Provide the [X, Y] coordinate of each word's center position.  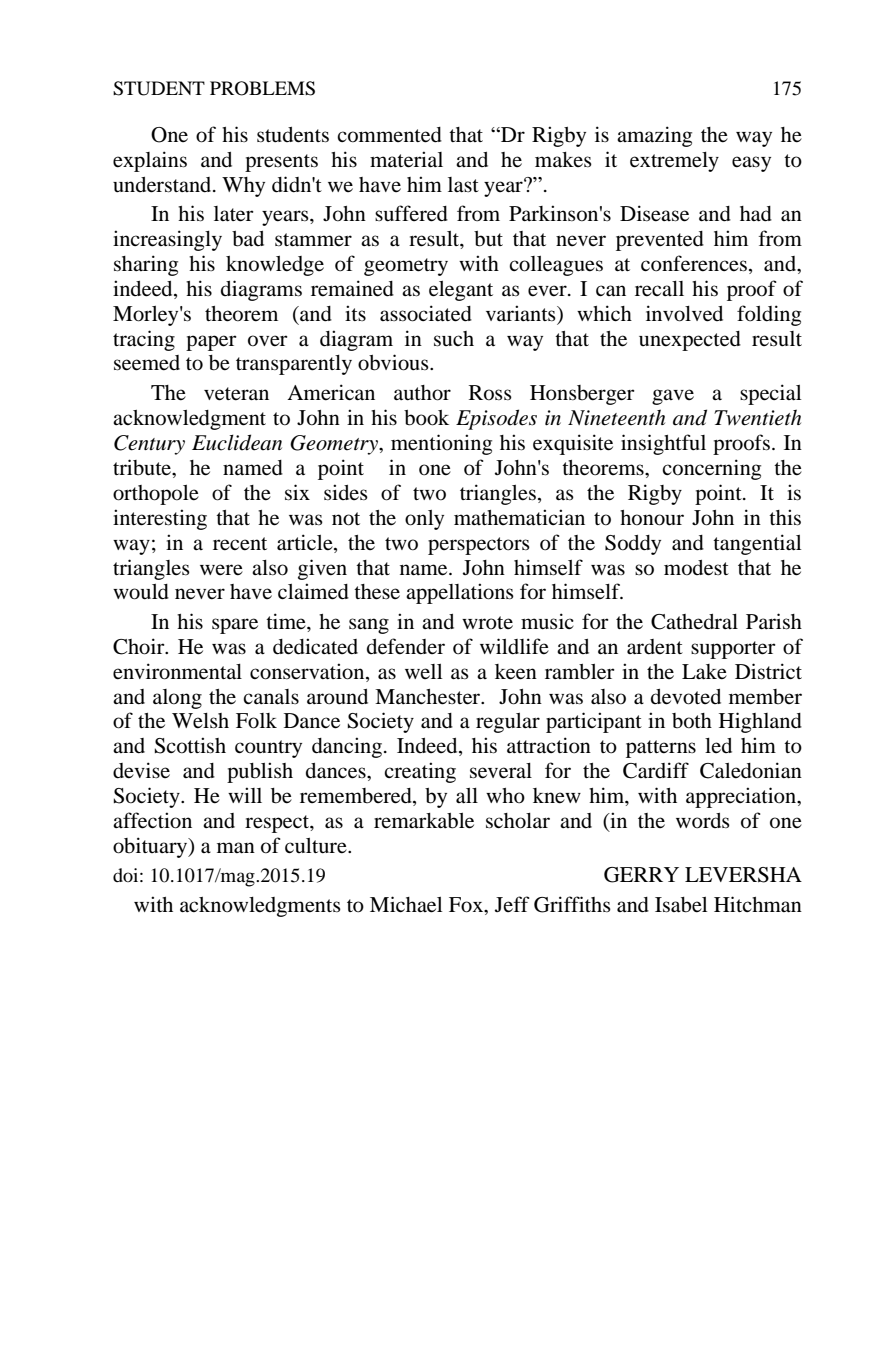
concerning [711, 469]
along [177, 699]
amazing [654, 136]
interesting [160, 519]
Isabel [681, 905]
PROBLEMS [262, 88]
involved [684, 313]
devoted [686, 697]
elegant [461, 291]
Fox [467, 905]
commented [389, 135]
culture [317, 846]
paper [211, 343]
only [424, 520]
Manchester [429, 697]
